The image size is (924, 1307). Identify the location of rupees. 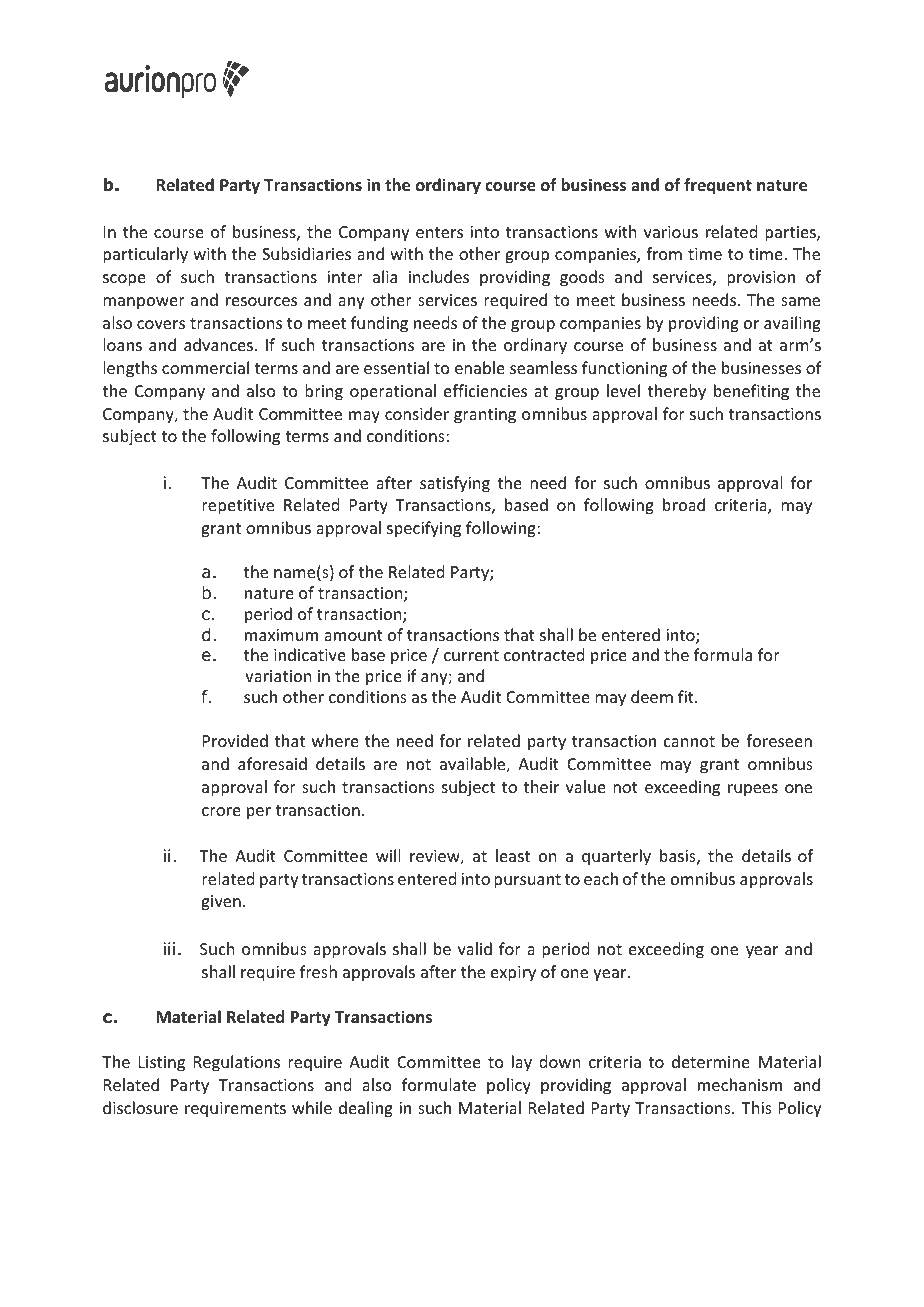
(753, 790).
